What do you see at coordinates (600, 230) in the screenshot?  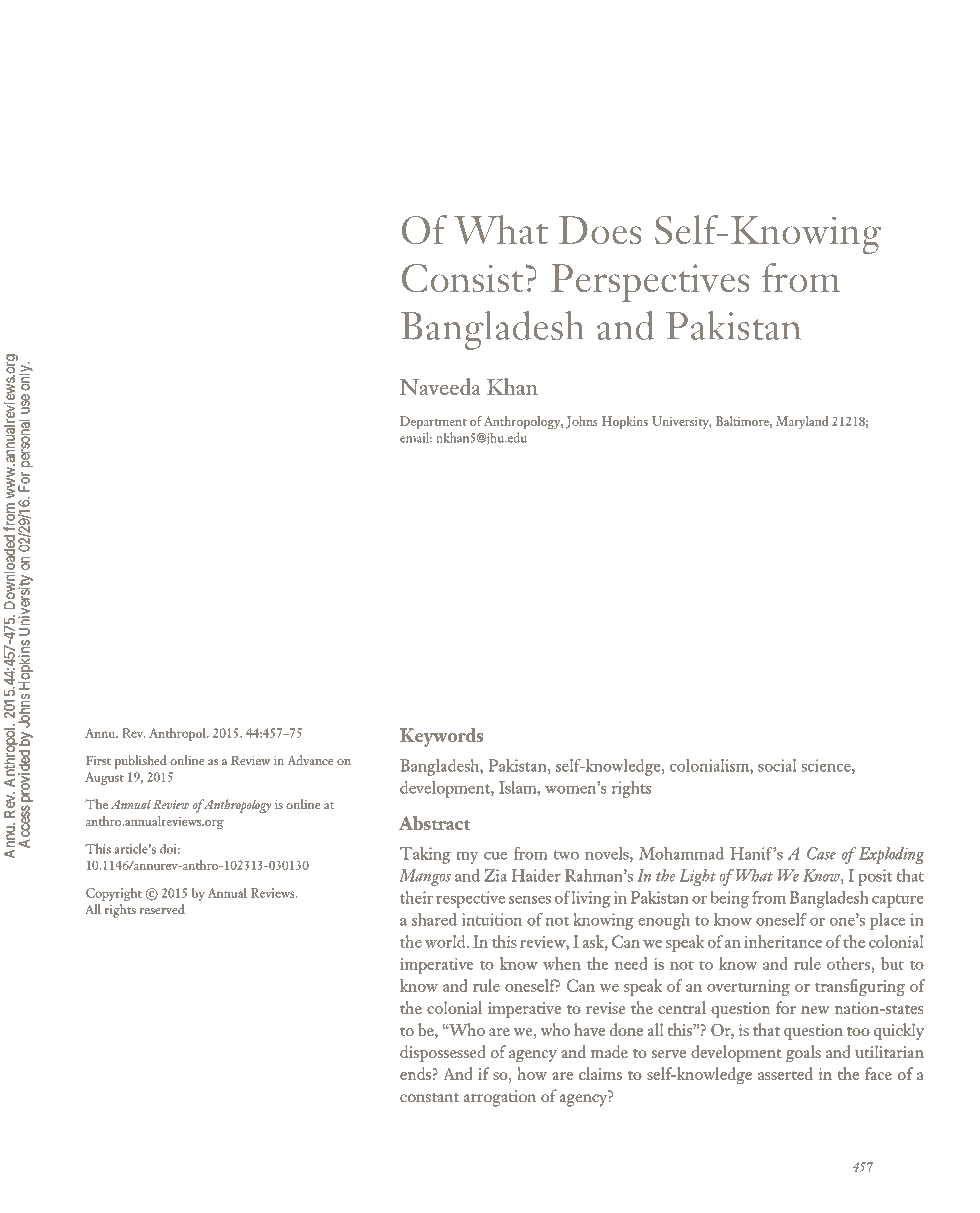 I see `Does` at bounding box center [600, 230].
